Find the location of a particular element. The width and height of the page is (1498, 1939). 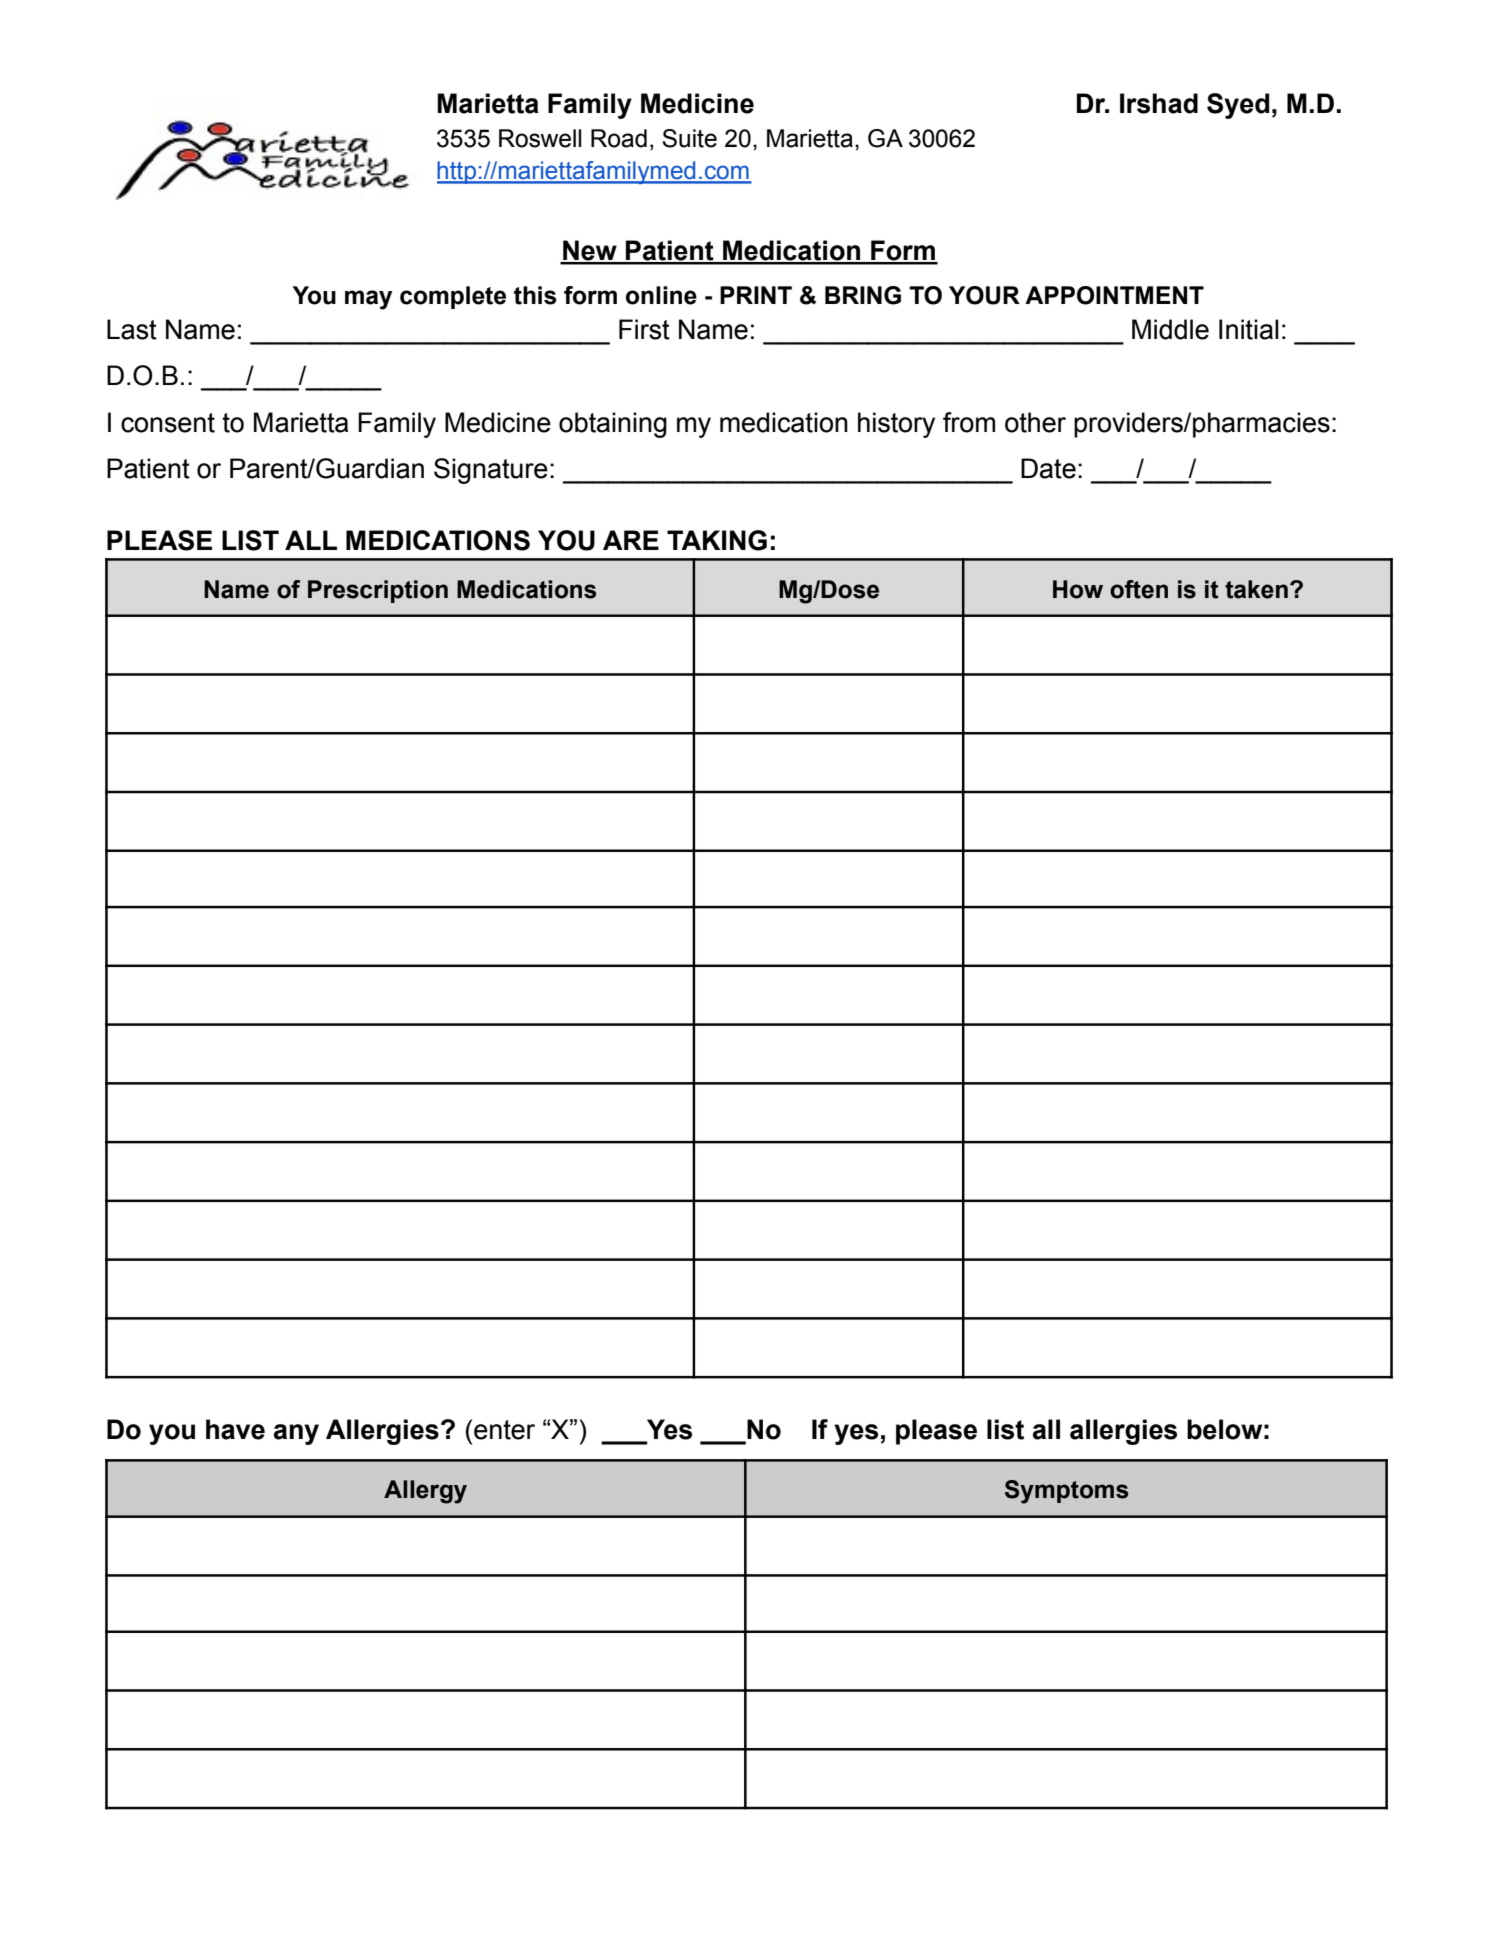

often is located at coordinates (1139, 589).
